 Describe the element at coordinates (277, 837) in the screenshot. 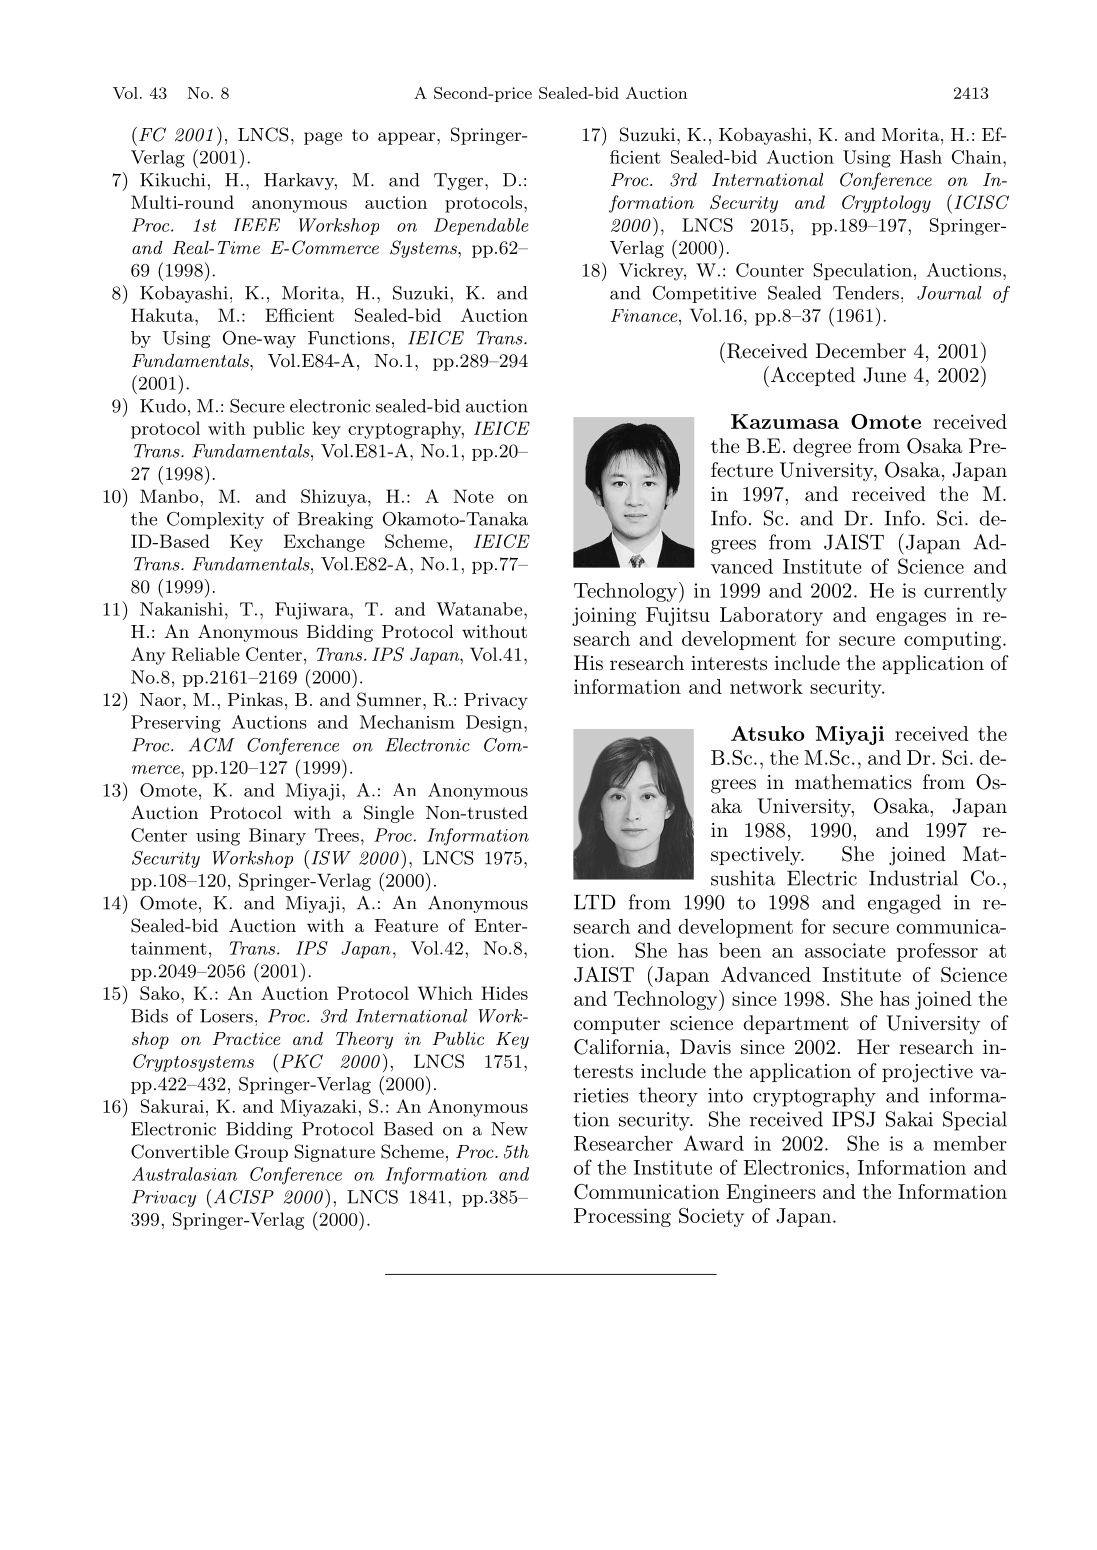

I see `Binary` at that location.
